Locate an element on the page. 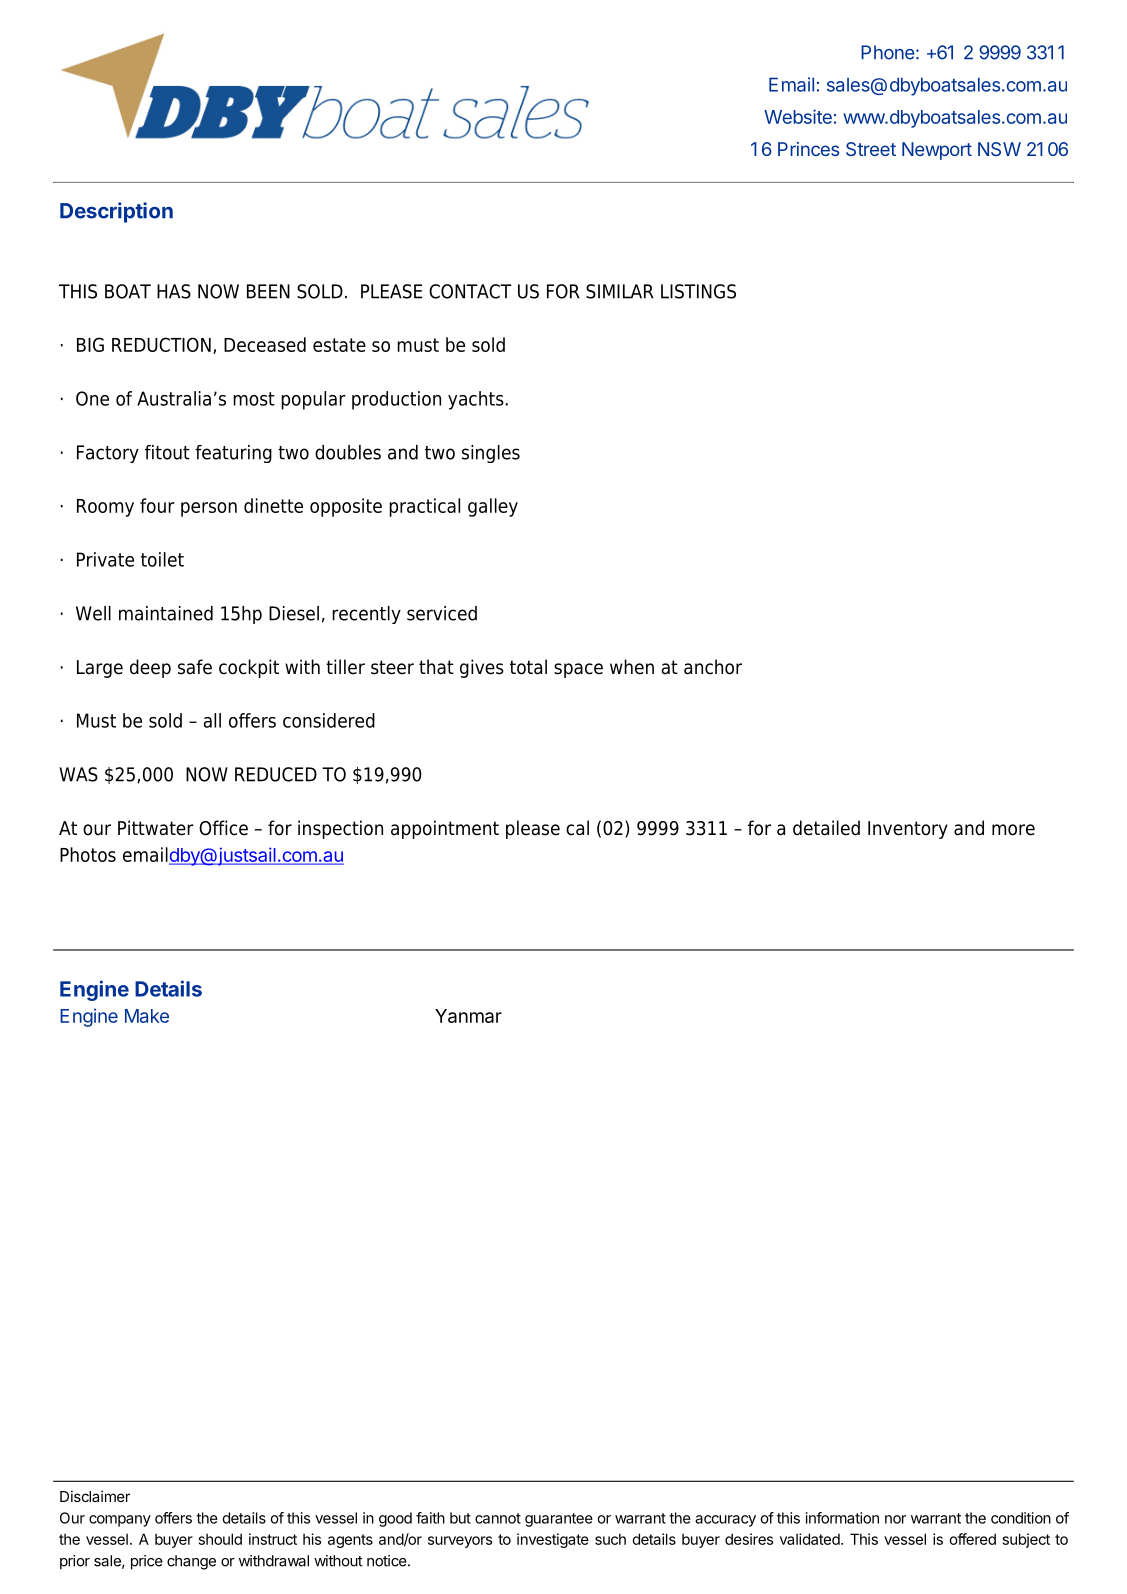  featuring is located at coordinates (233, 454).
